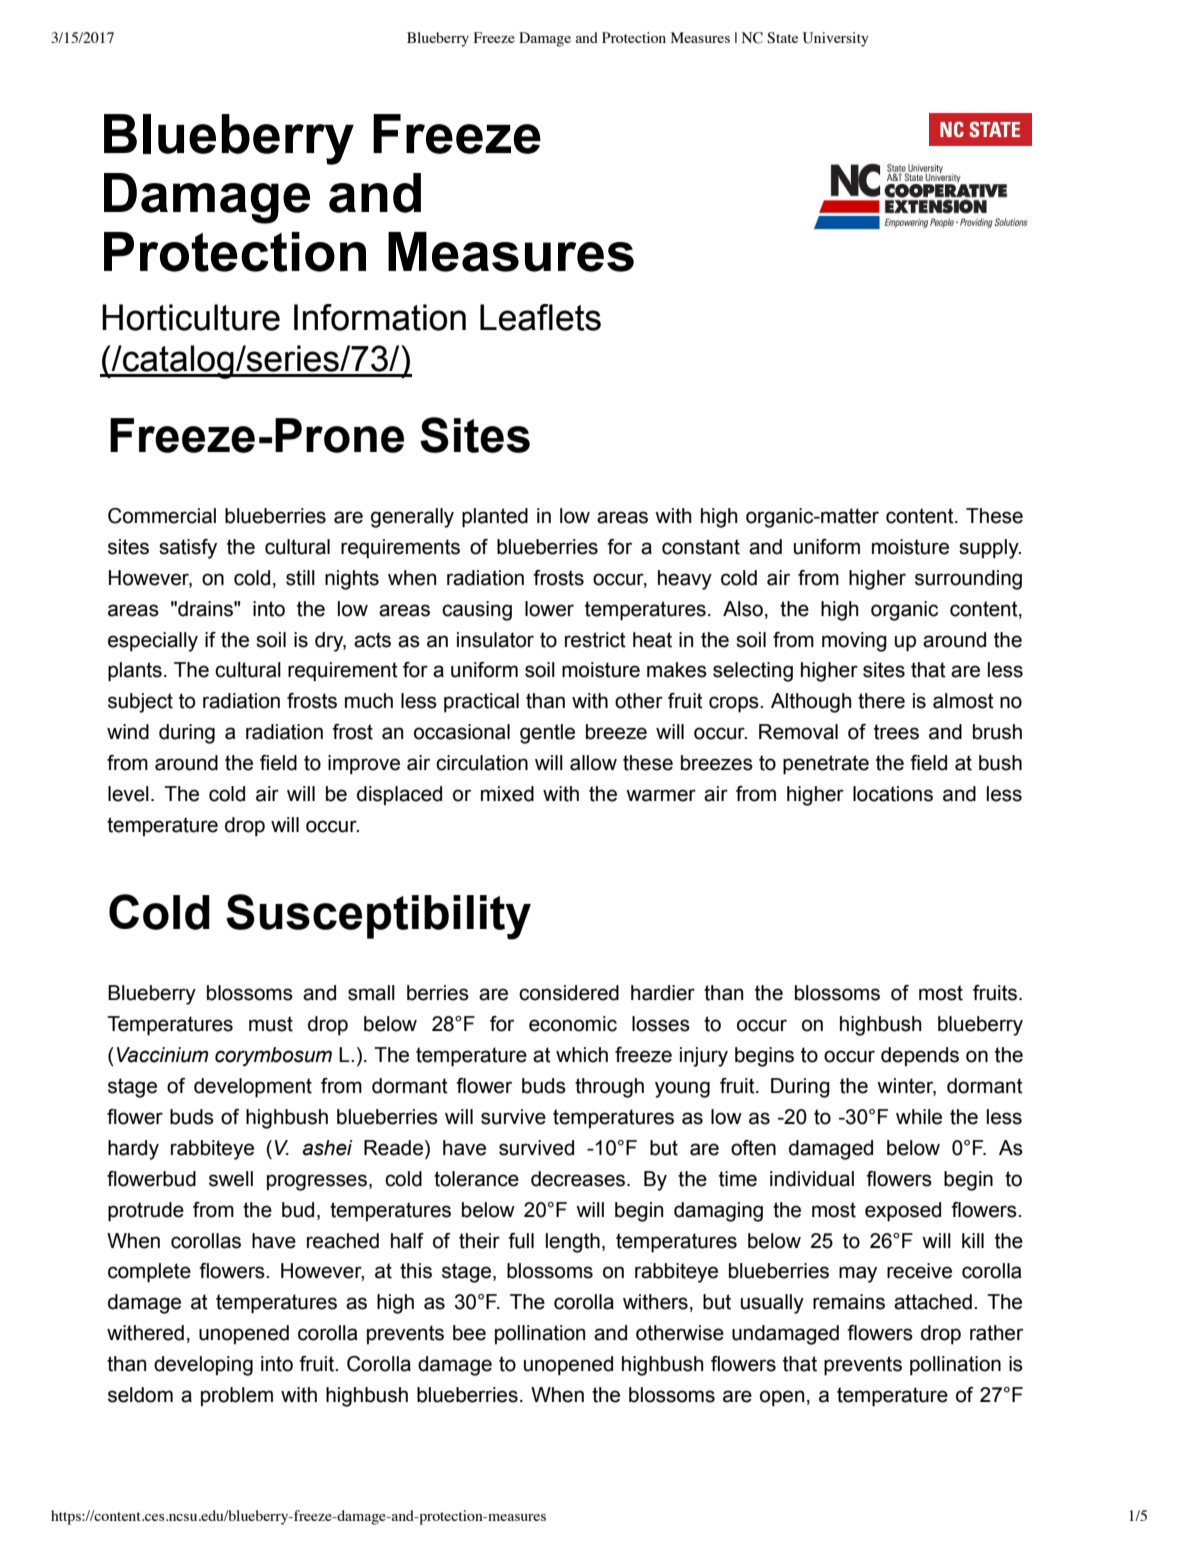 The image size is (1201, 1554). What do you see at coordinates (140, 703) in the image?
I see `subject` at bounding box center [140, 703].
